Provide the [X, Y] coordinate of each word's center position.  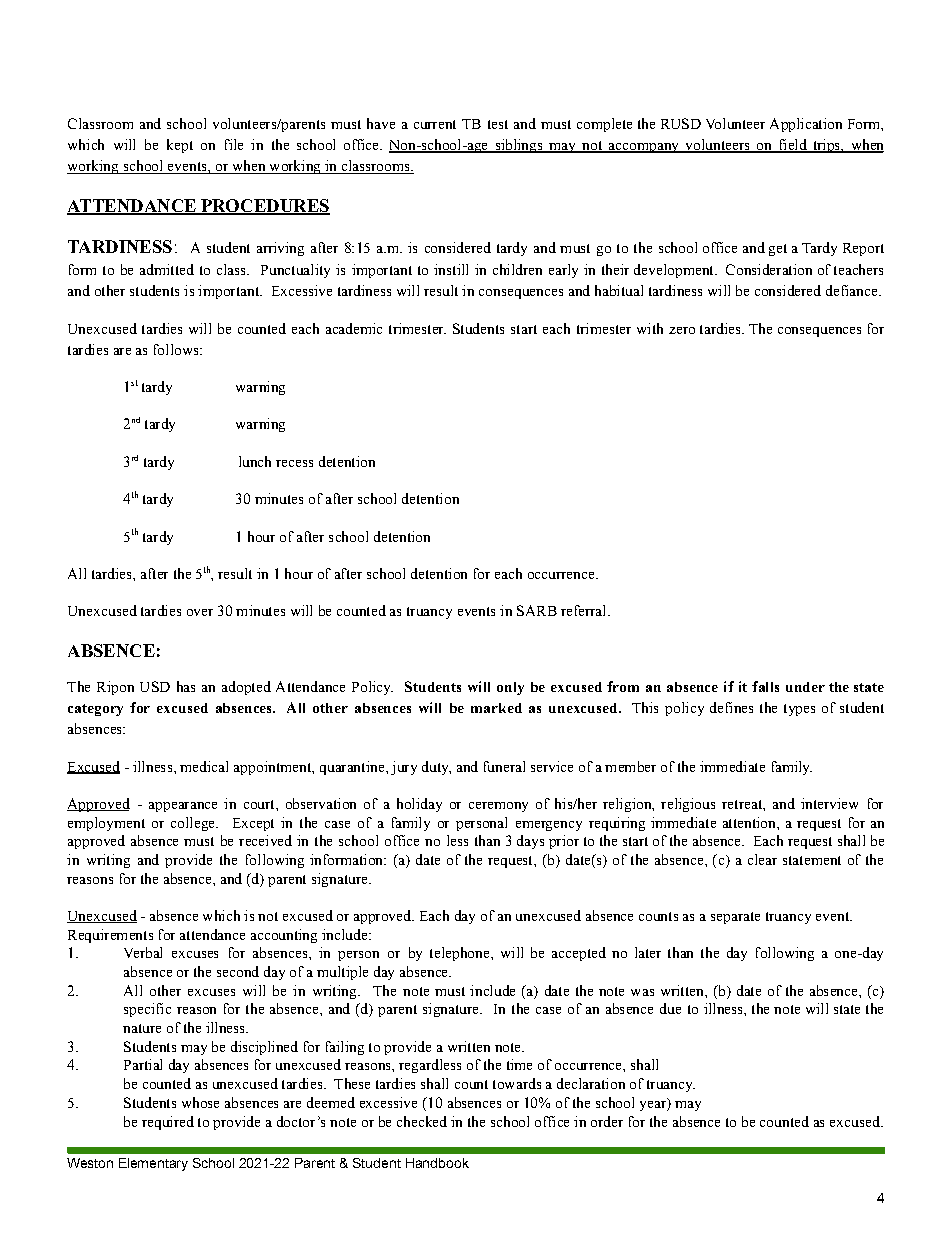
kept [180, 146]
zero [682, 330]
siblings [519, 146]
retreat [743, 804]
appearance [183, 807]
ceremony [498, 807]
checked [422, 1121]
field [792, 146]
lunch [255, 461]
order [607, 1121]
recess [294, 463]
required [168, 1123]
